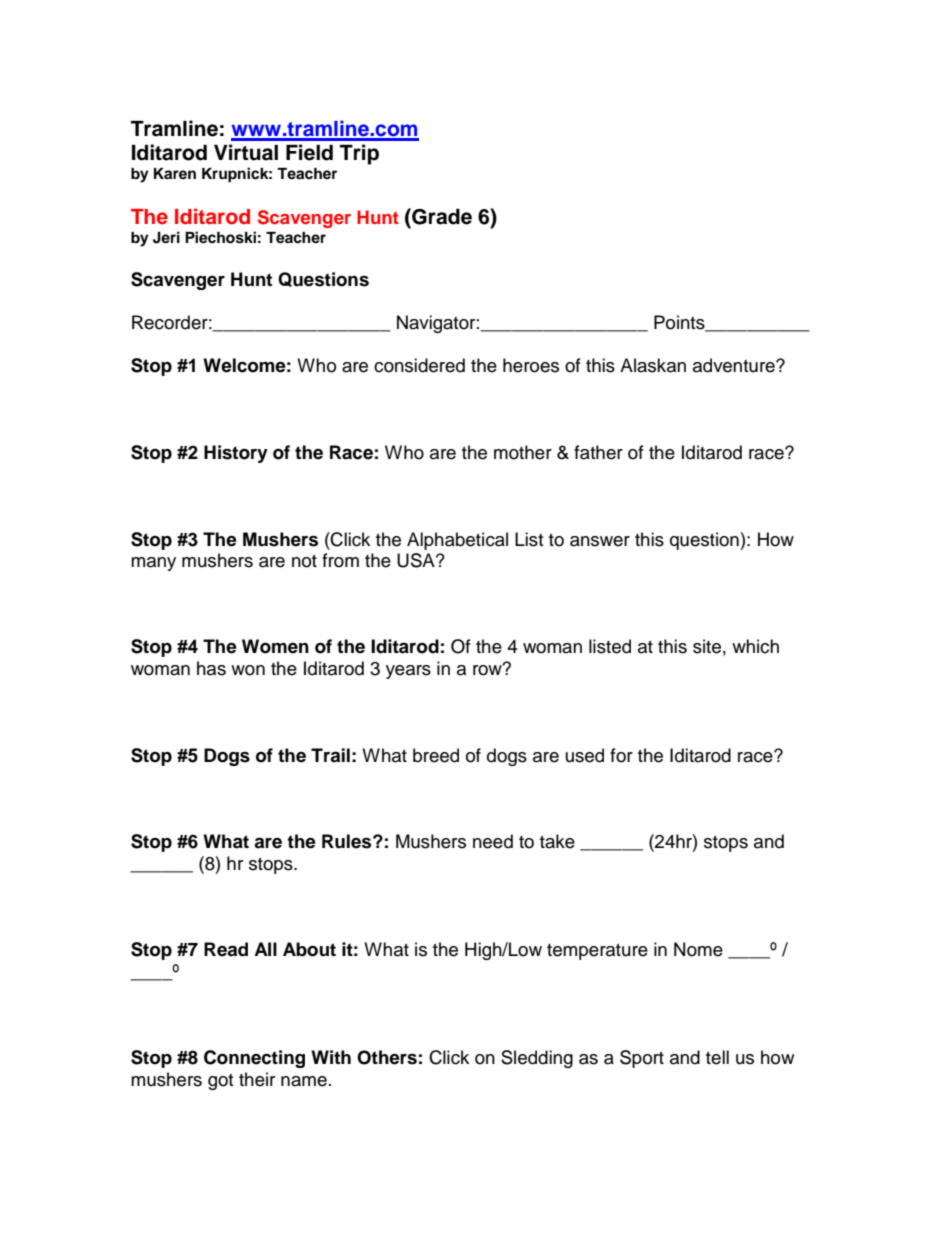  What do you see at coordinates (387, 1057) in the screenshot?
I see `Others` at bounding box center [387, 1057].
